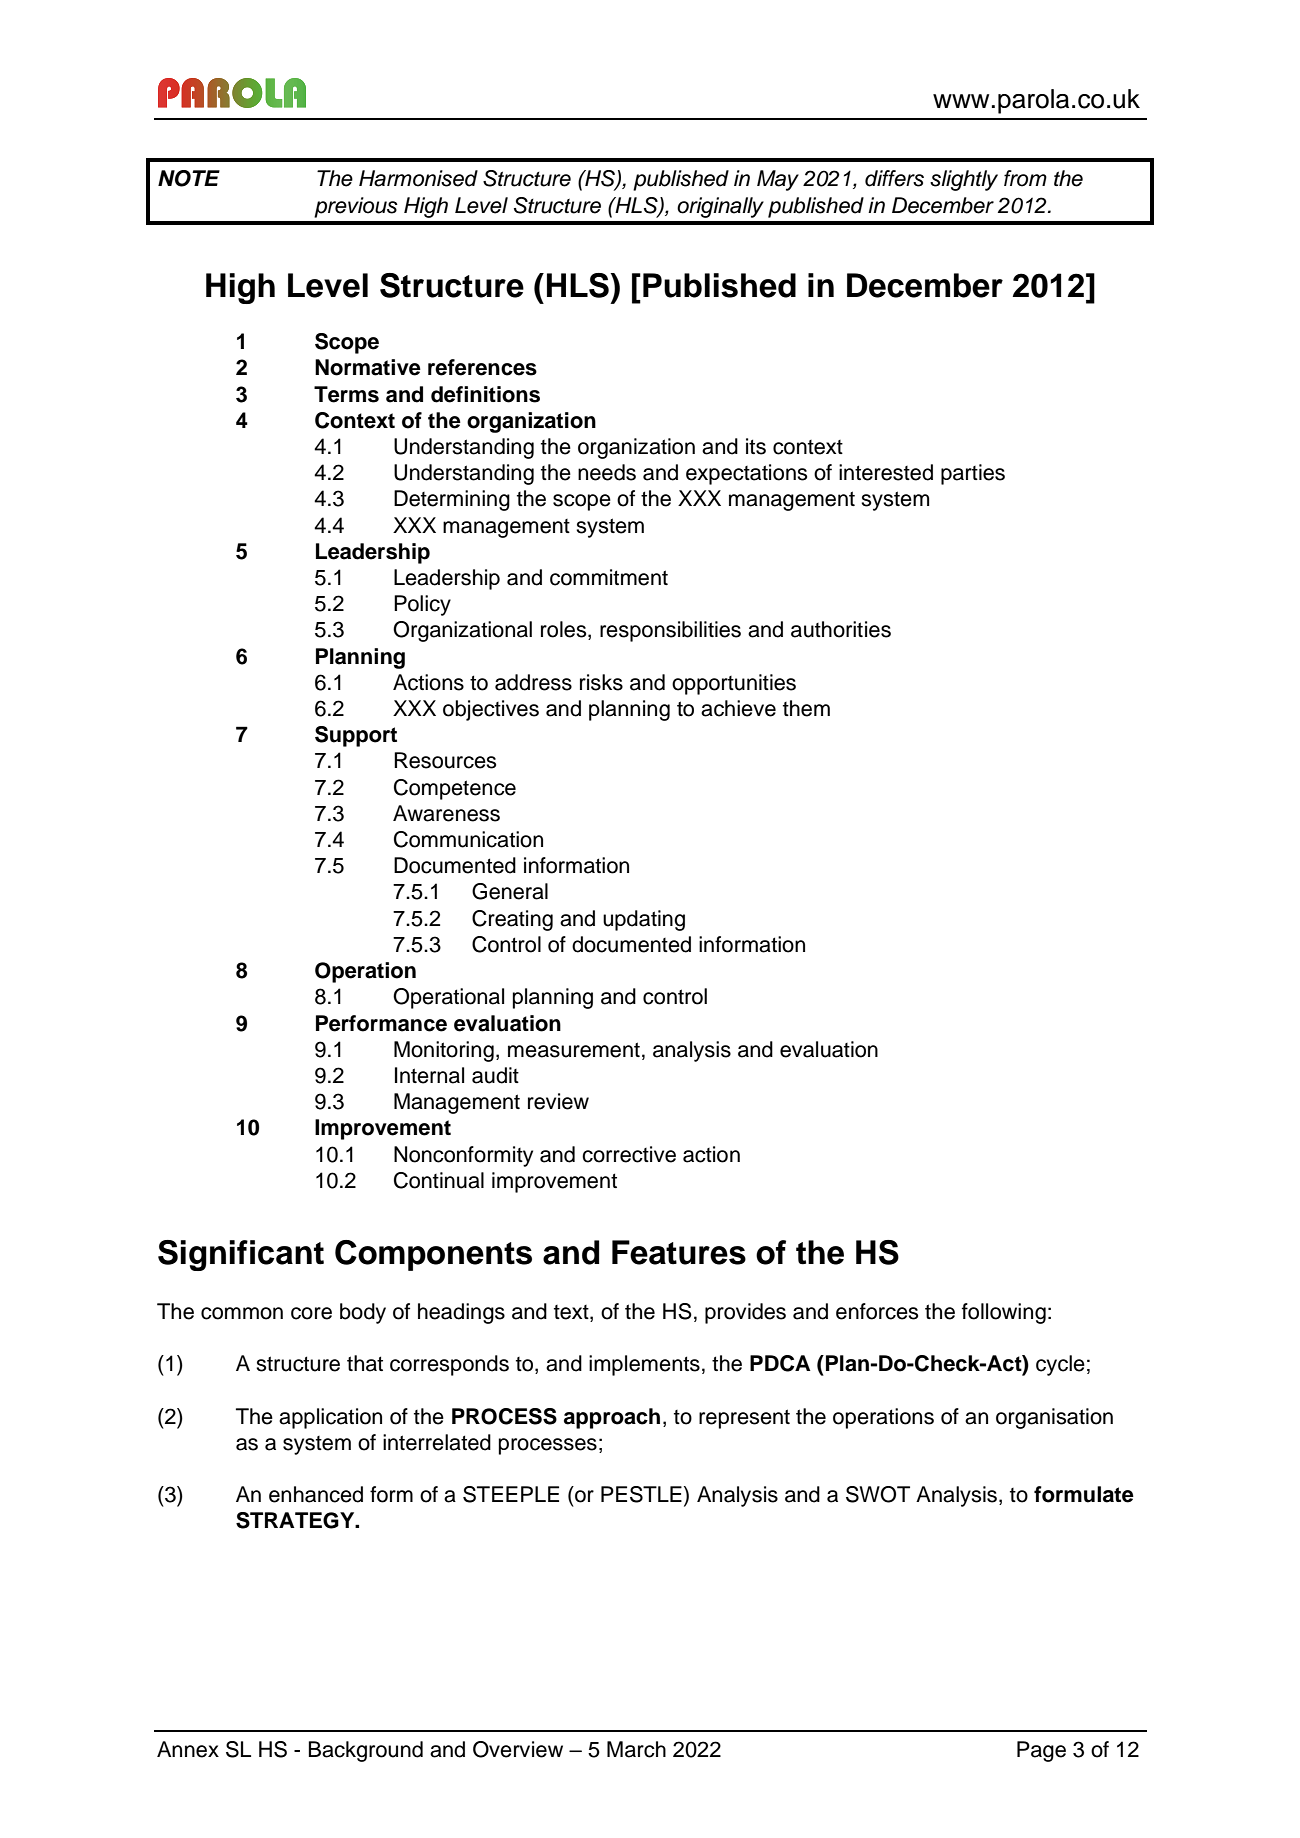  Describe the element at coordinates (720, 207) in the image. I see `originally` at that location.
